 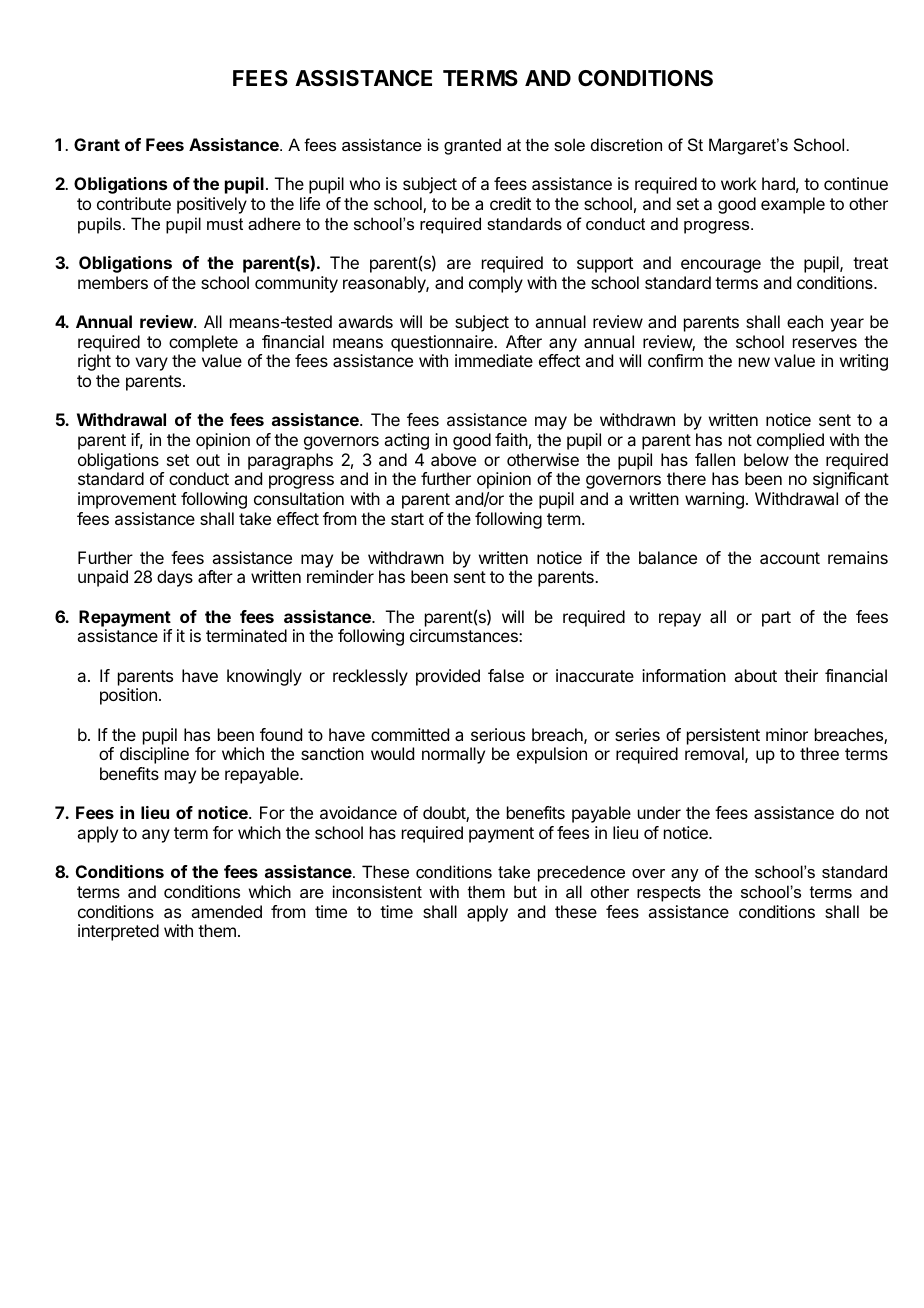 What do you see at coordinates (755, 675) in the image?
I see `about` at bounding box center [755, 675].
